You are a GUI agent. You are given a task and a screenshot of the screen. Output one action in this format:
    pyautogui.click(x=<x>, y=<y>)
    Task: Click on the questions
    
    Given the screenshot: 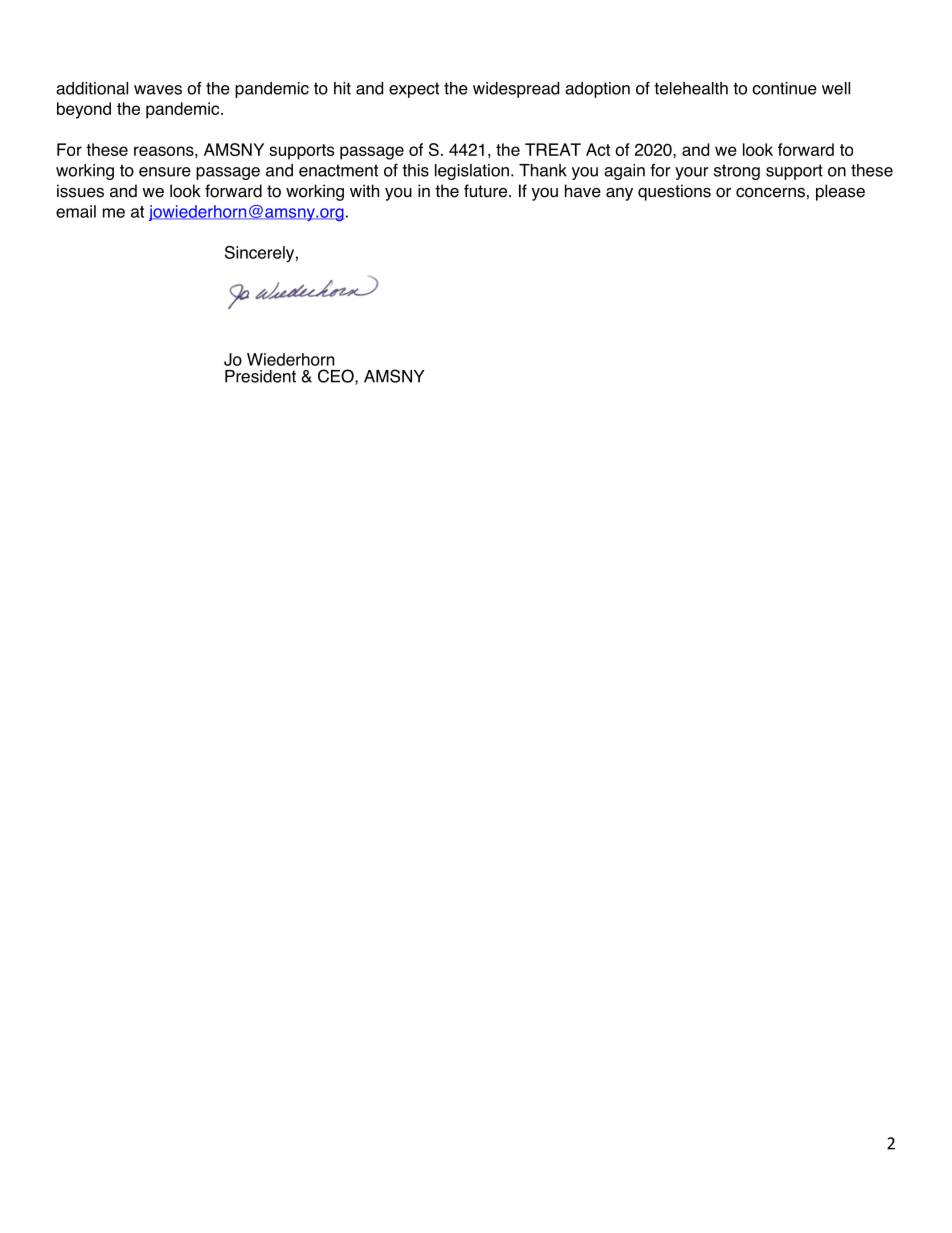 What is the action you would take?
    pyautogui.click(x=674, y=192)
